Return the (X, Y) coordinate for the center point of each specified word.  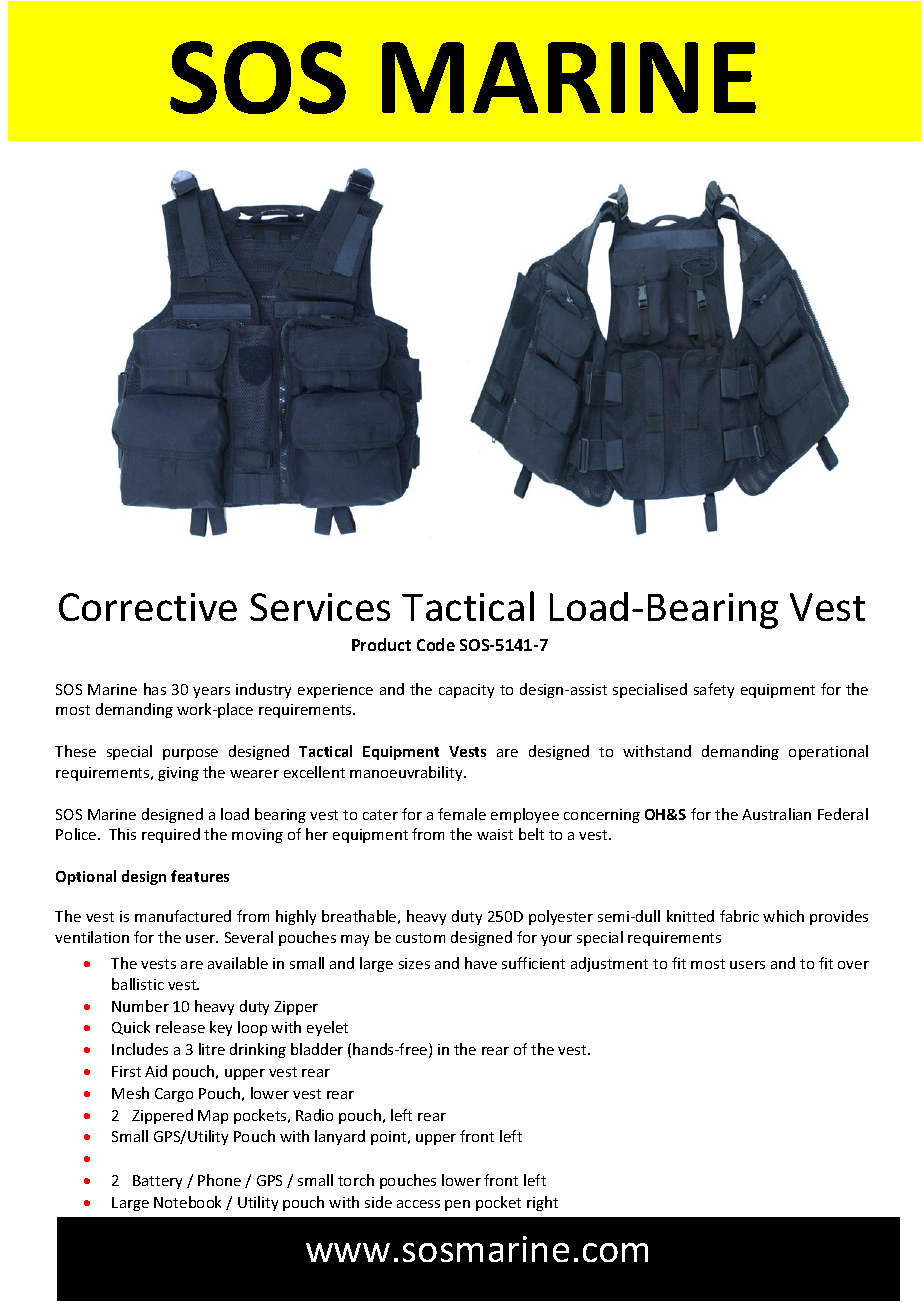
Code (436, 644)
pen (457, 1205)
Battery (157, 1182)
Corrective (148, 607)
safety (714, 690)
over (853, 965)
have (481, 963)
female (462, 814)
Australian (776, 814)
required (171, 835)
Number (140, 1006)
